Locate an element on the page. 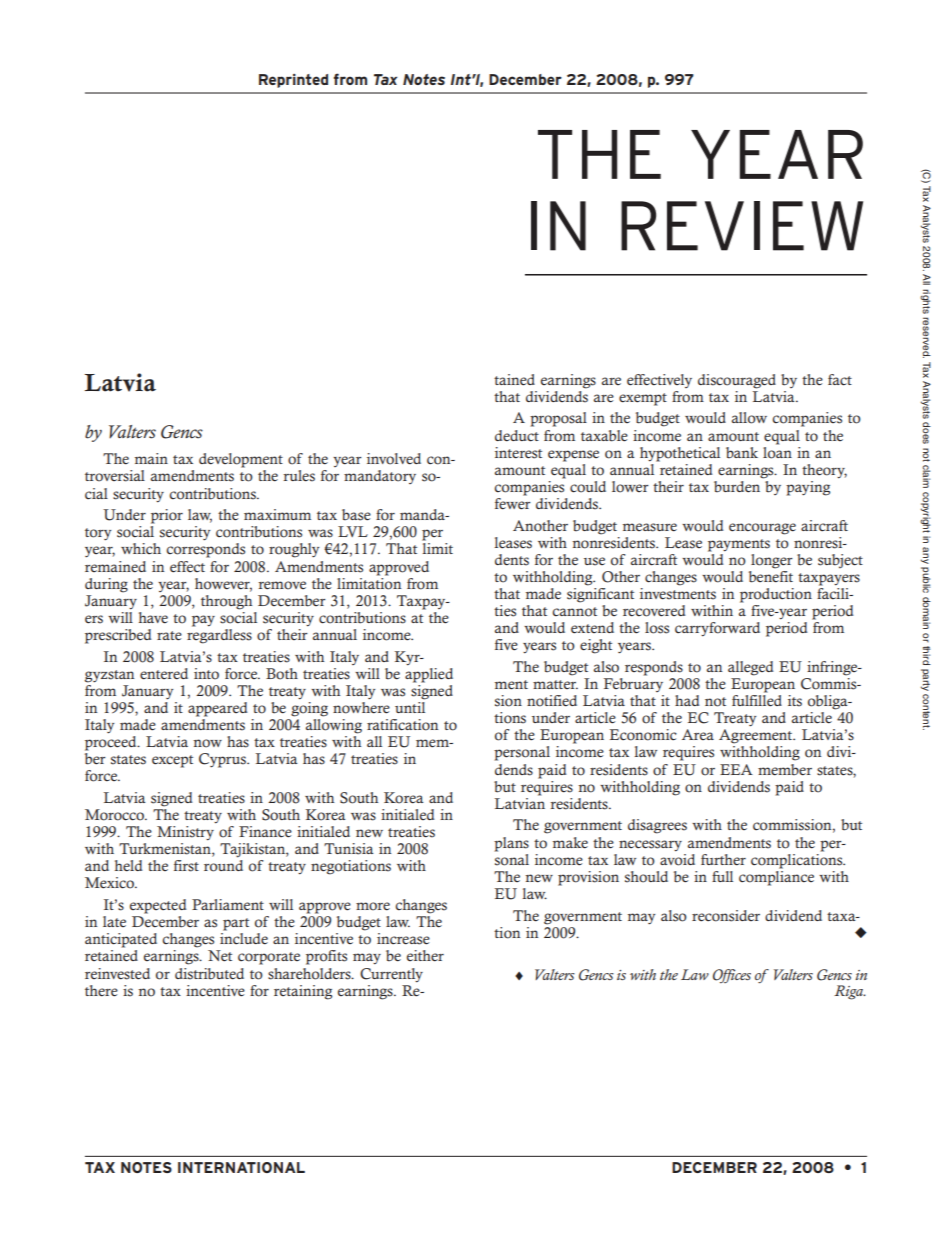 The height and width of the document is (1233, 952). prior is located at coordinates (167, 516).
